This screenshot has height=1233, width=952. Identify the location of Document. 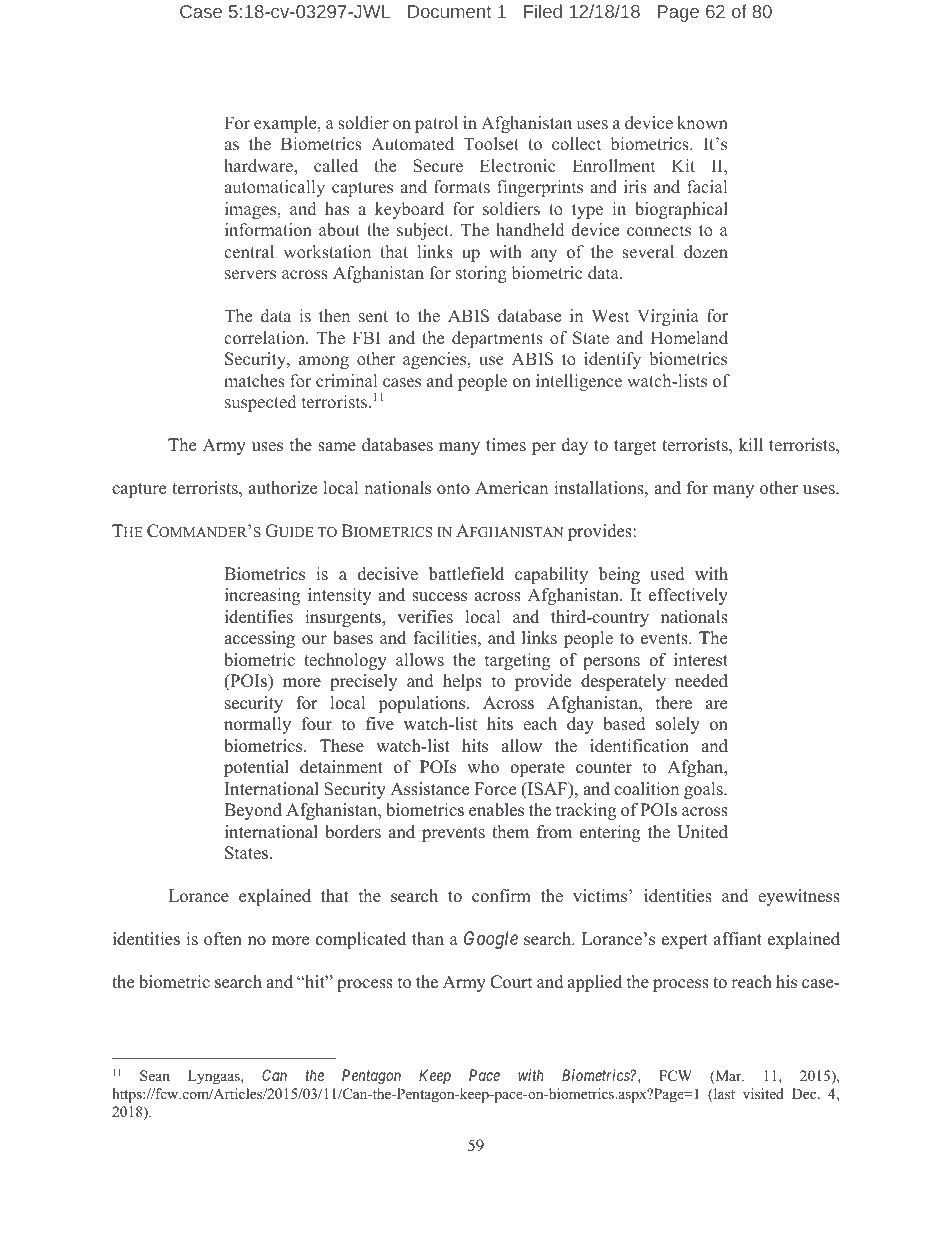
(449, 11).
